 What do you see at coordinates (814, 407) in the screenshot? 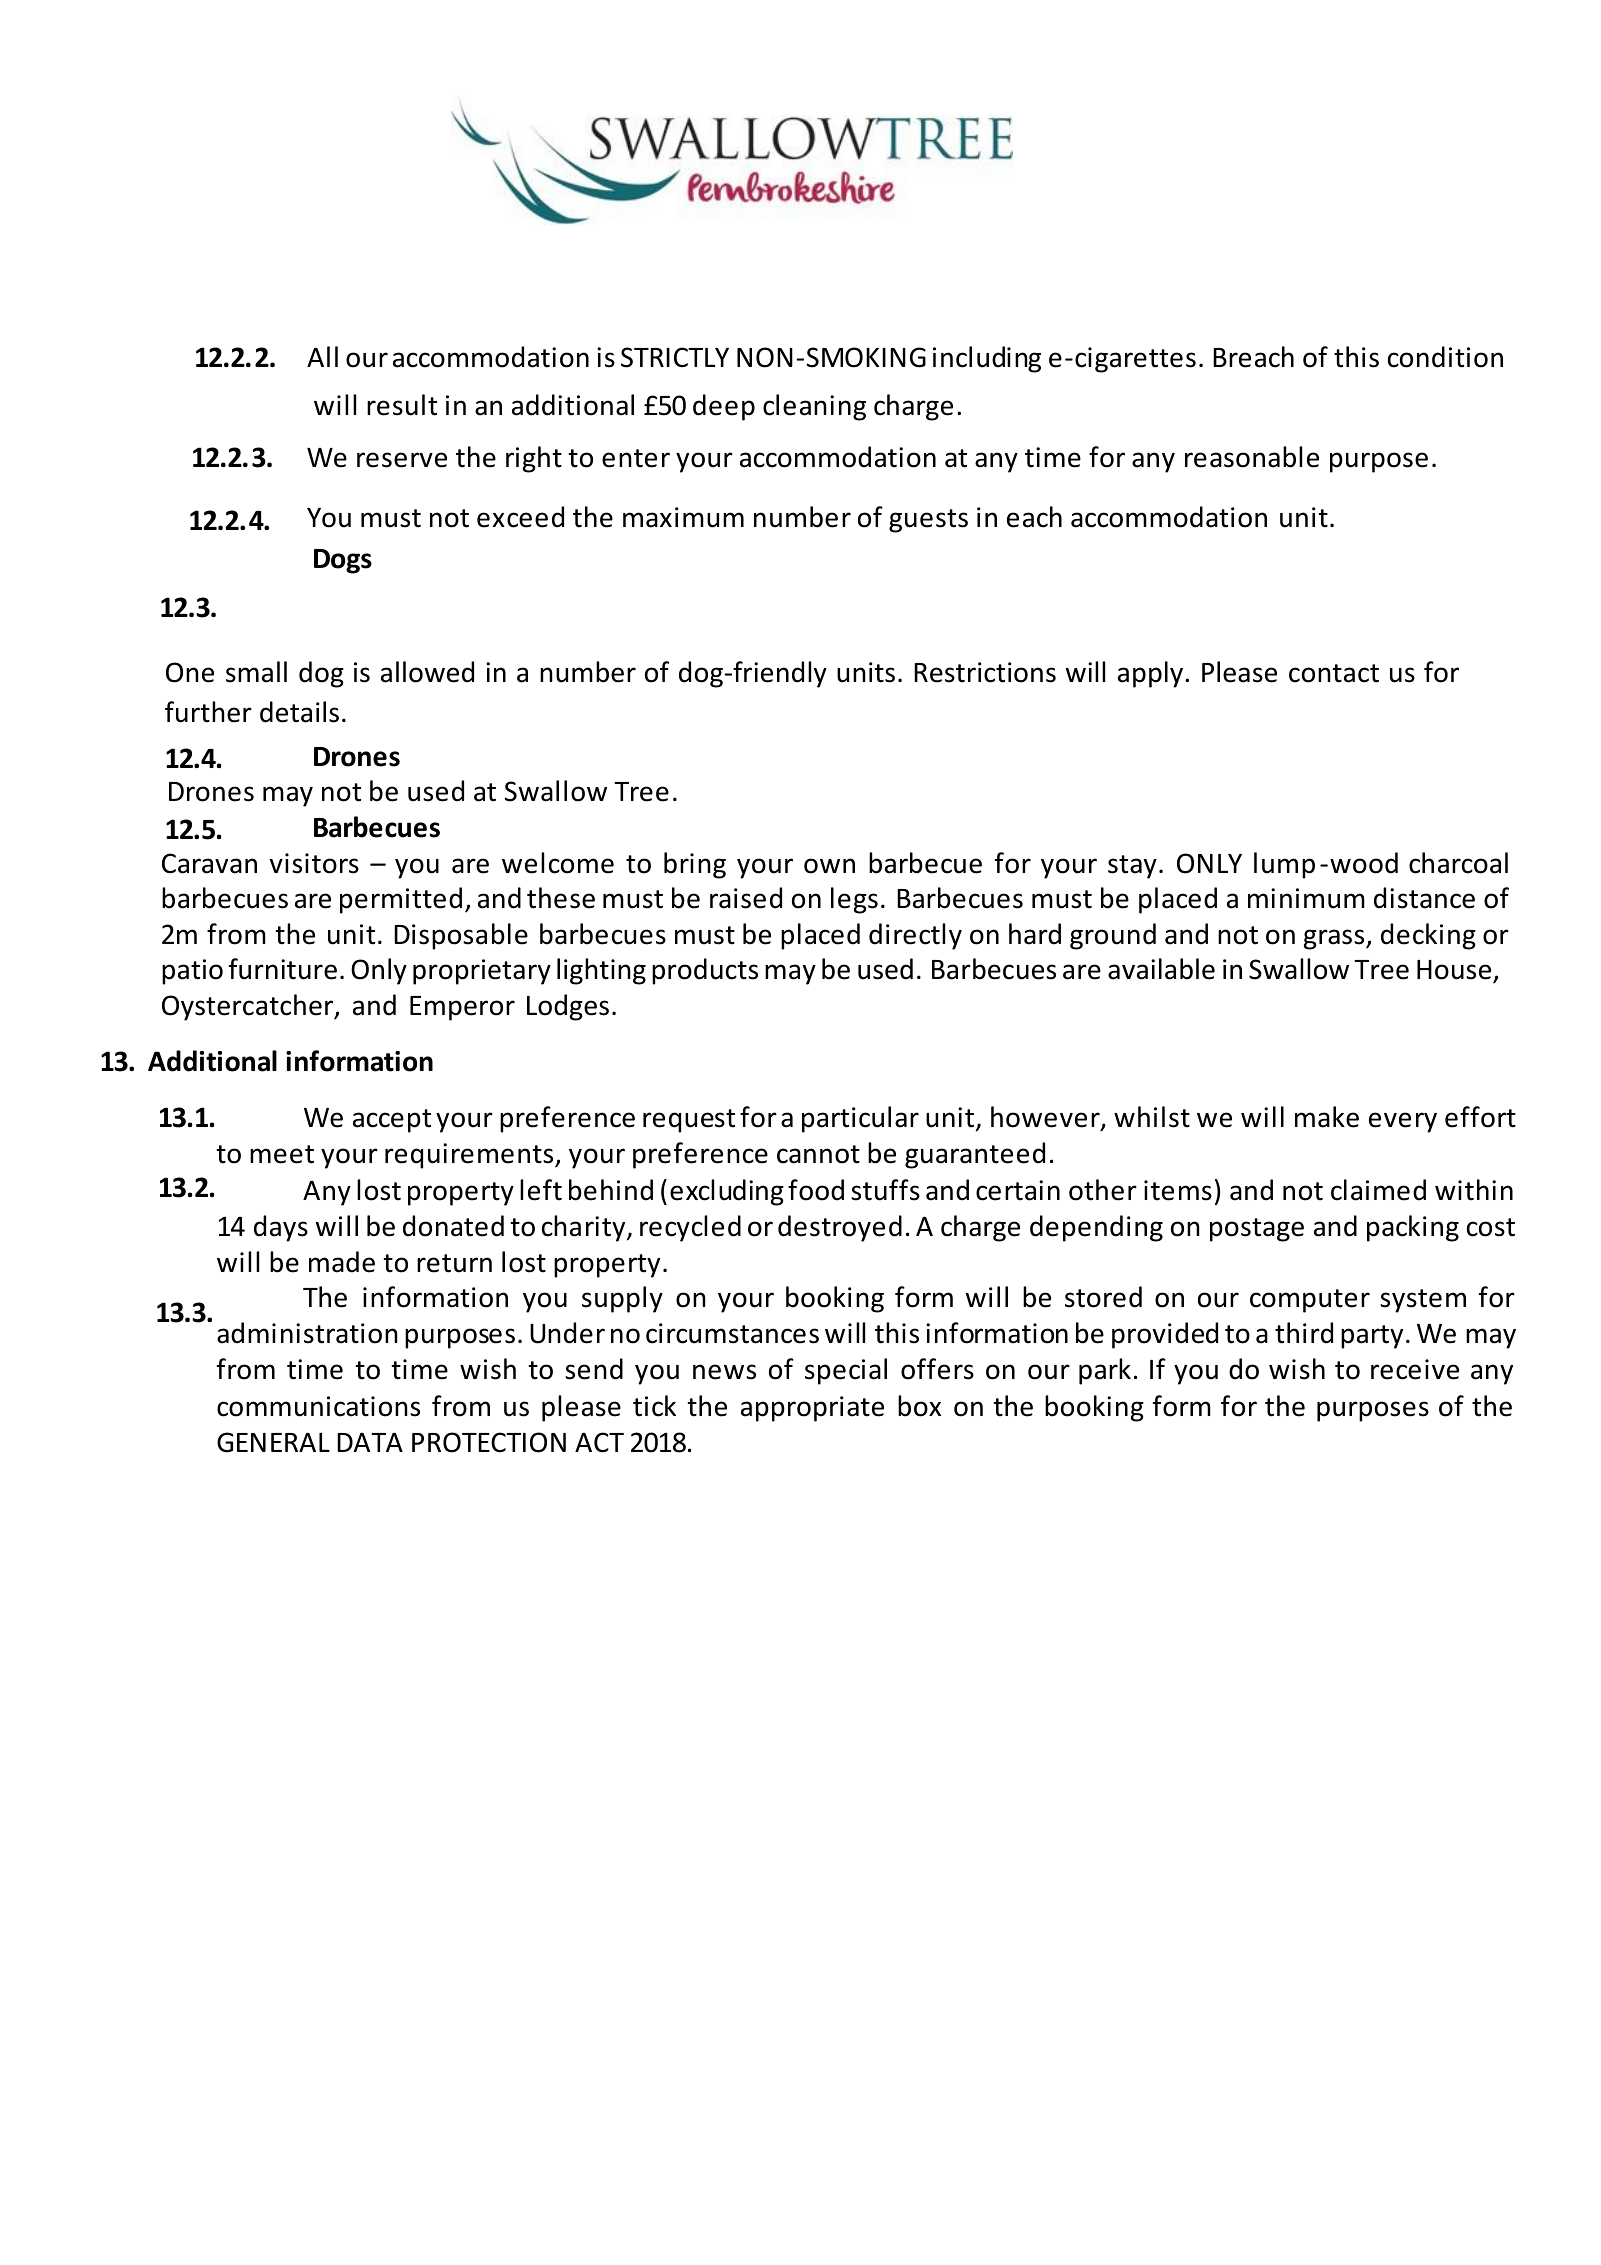
I see `cleaning` at bounding box center [814, 407].
